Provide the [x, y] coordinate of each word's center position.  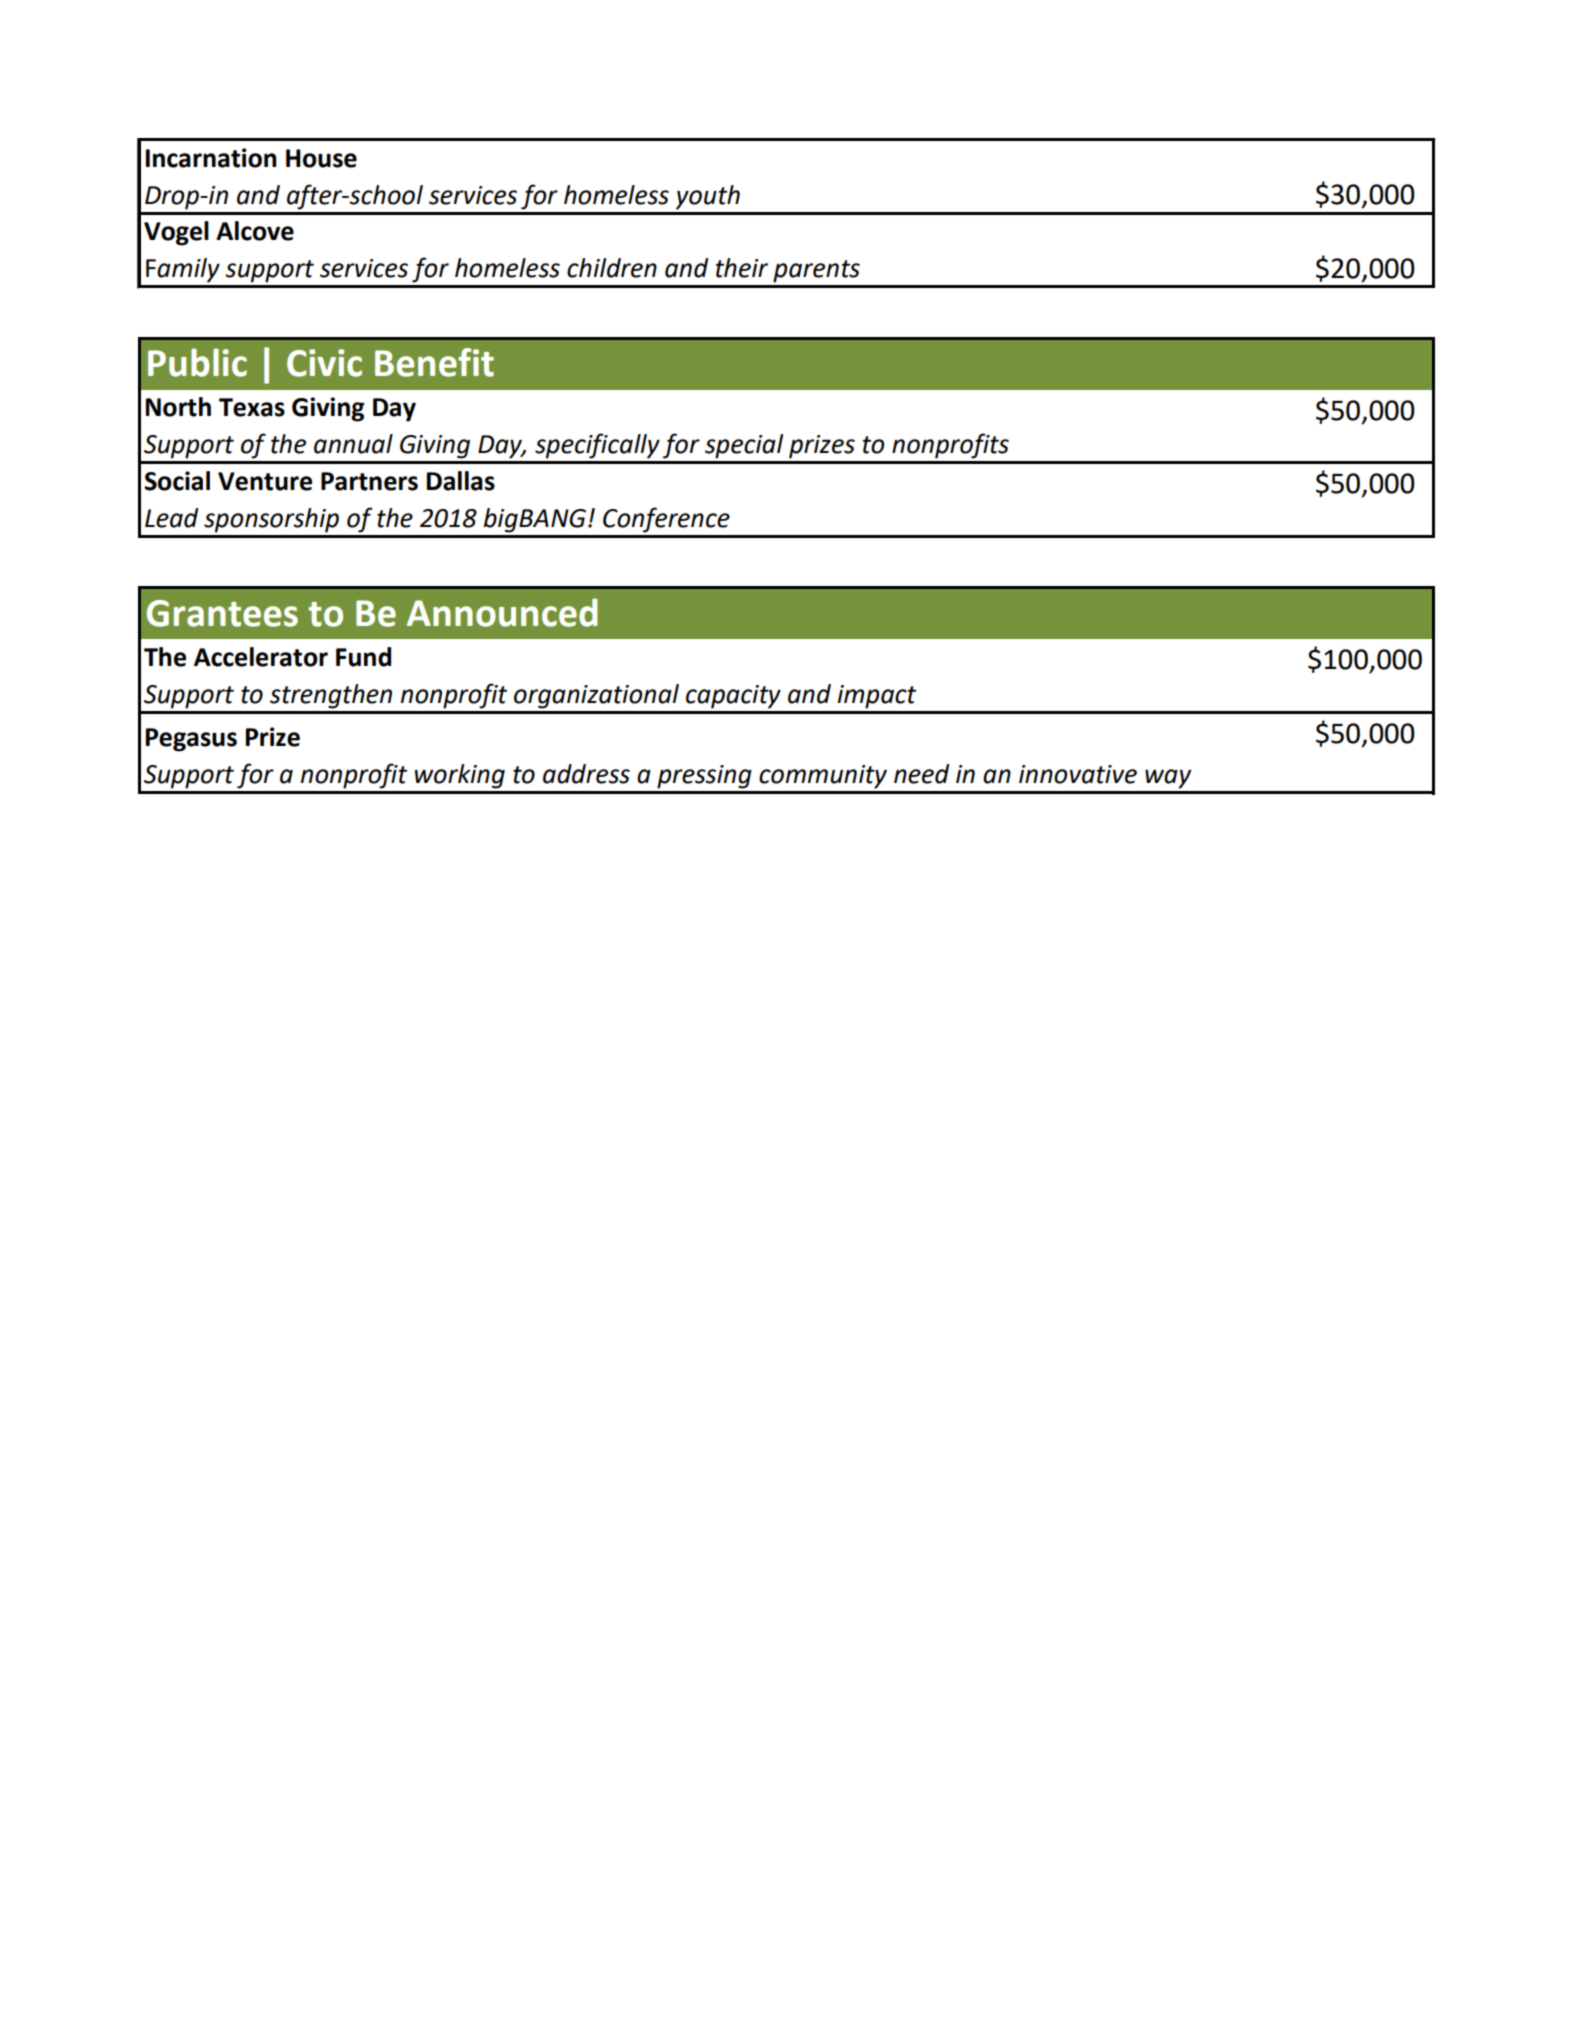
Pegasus [191, 740]
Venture [265, 481]
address [586, 774]
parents [816, 271]
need [921, 774]
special [744, 446]
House [321, 158]
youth [708, 197]
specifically [597, 446]
